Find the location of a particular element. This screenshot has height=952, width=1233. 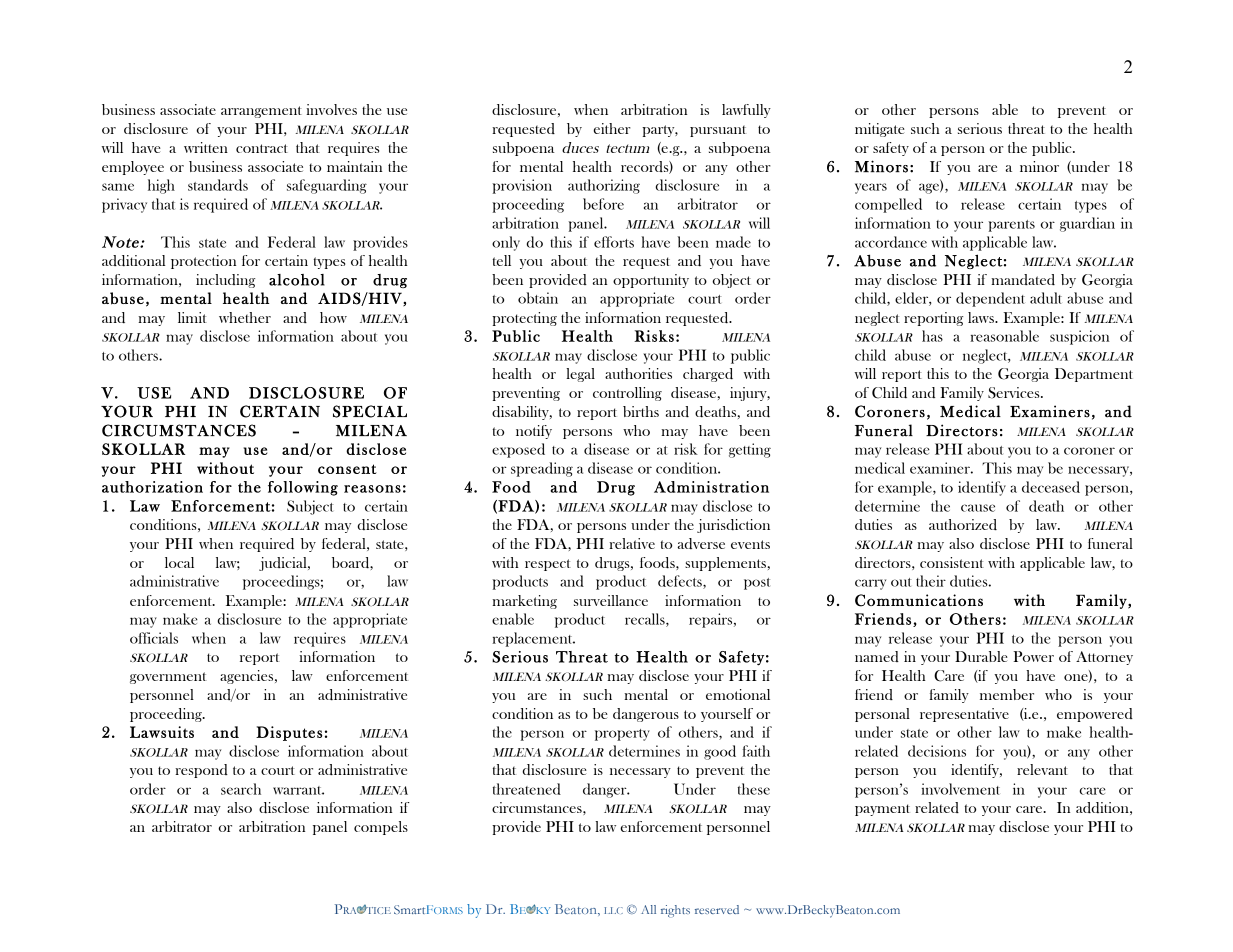

either is located at coordinates (612, 128).
